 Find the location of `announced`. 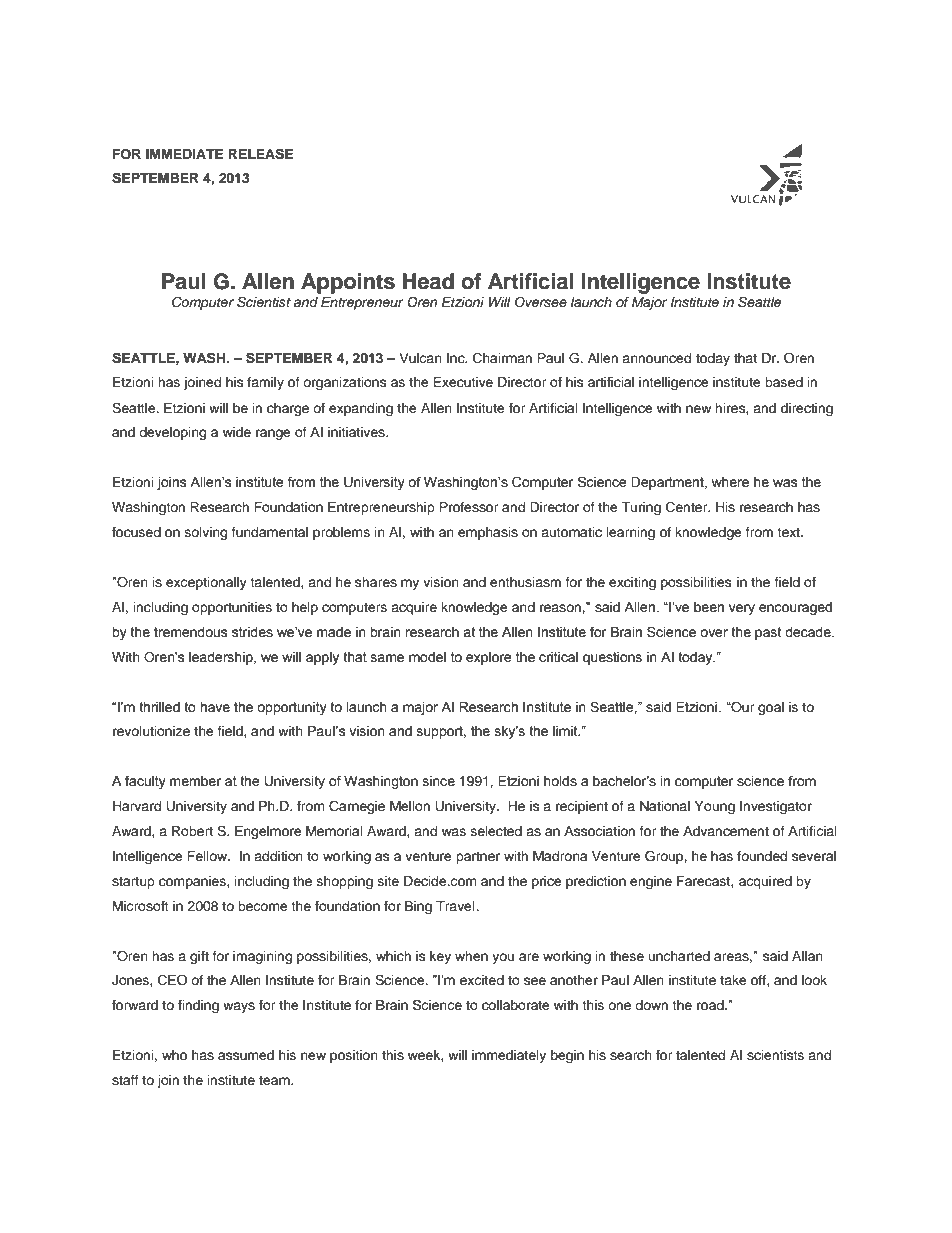

announced is located at coordinates (656, 358).
